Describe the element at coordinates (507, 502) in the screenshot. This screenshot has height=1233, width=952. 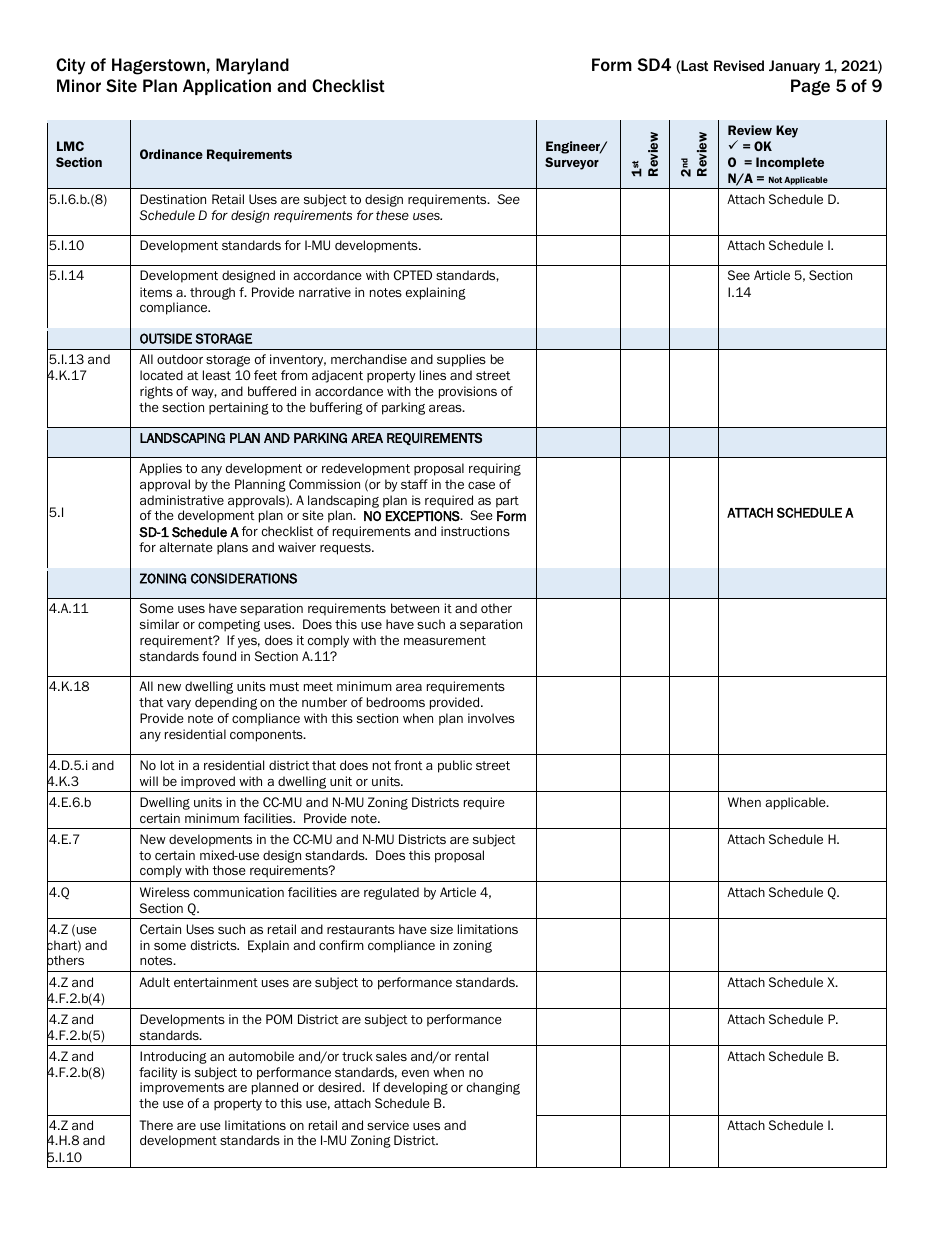
I see `part` at that location.
